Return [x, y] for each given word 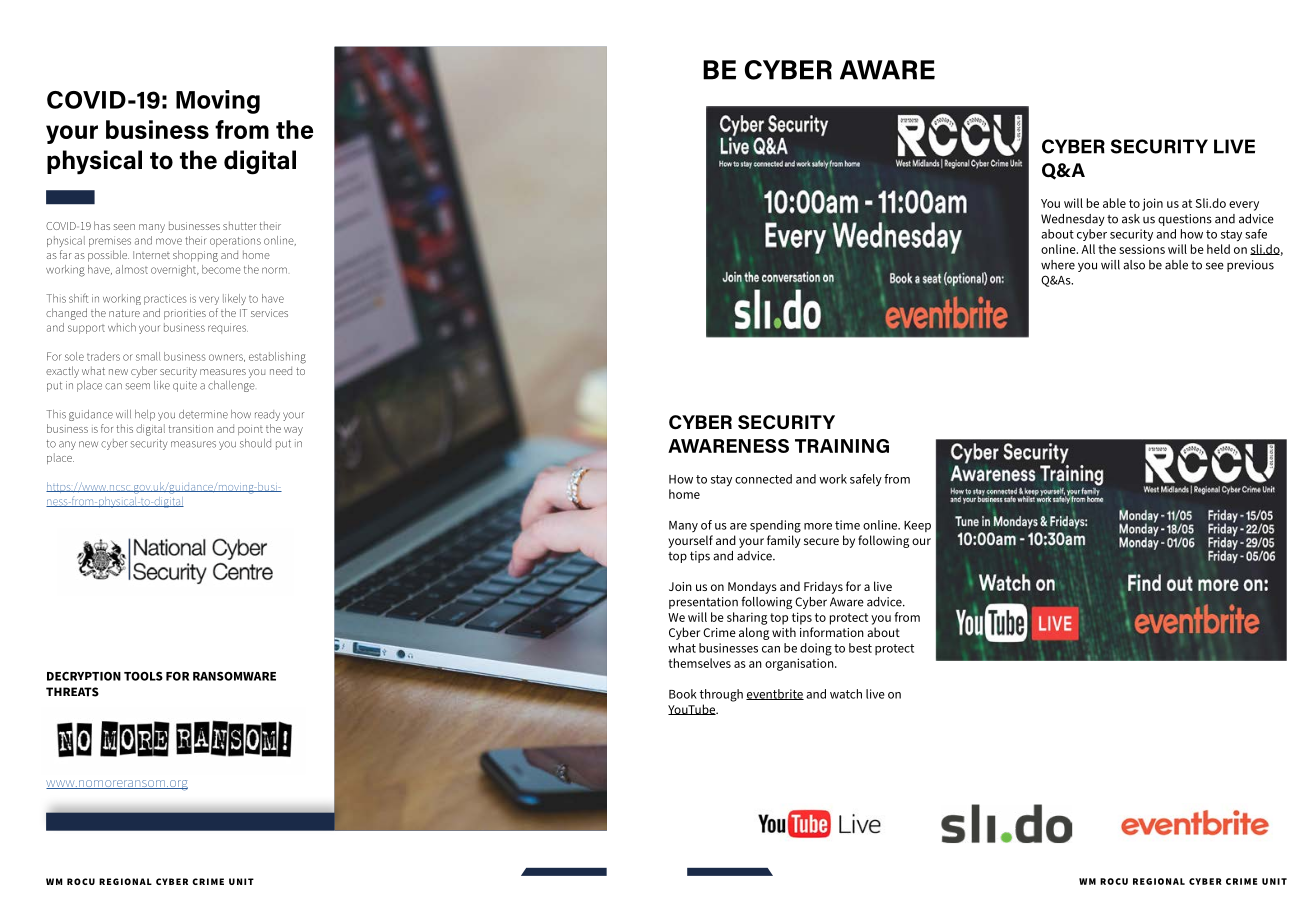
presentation [703, 603]
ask [1131, 219]
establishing [277, 358]
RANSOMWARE [234, 676]
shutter [240, 226]
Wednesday [1073, 220]
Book [683, 694]
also [1134, 265]
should [255, 443]
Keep [917, 526]
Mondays [752, 587]
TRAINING [842, 446]
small [148, 356]
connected [763, 479]
